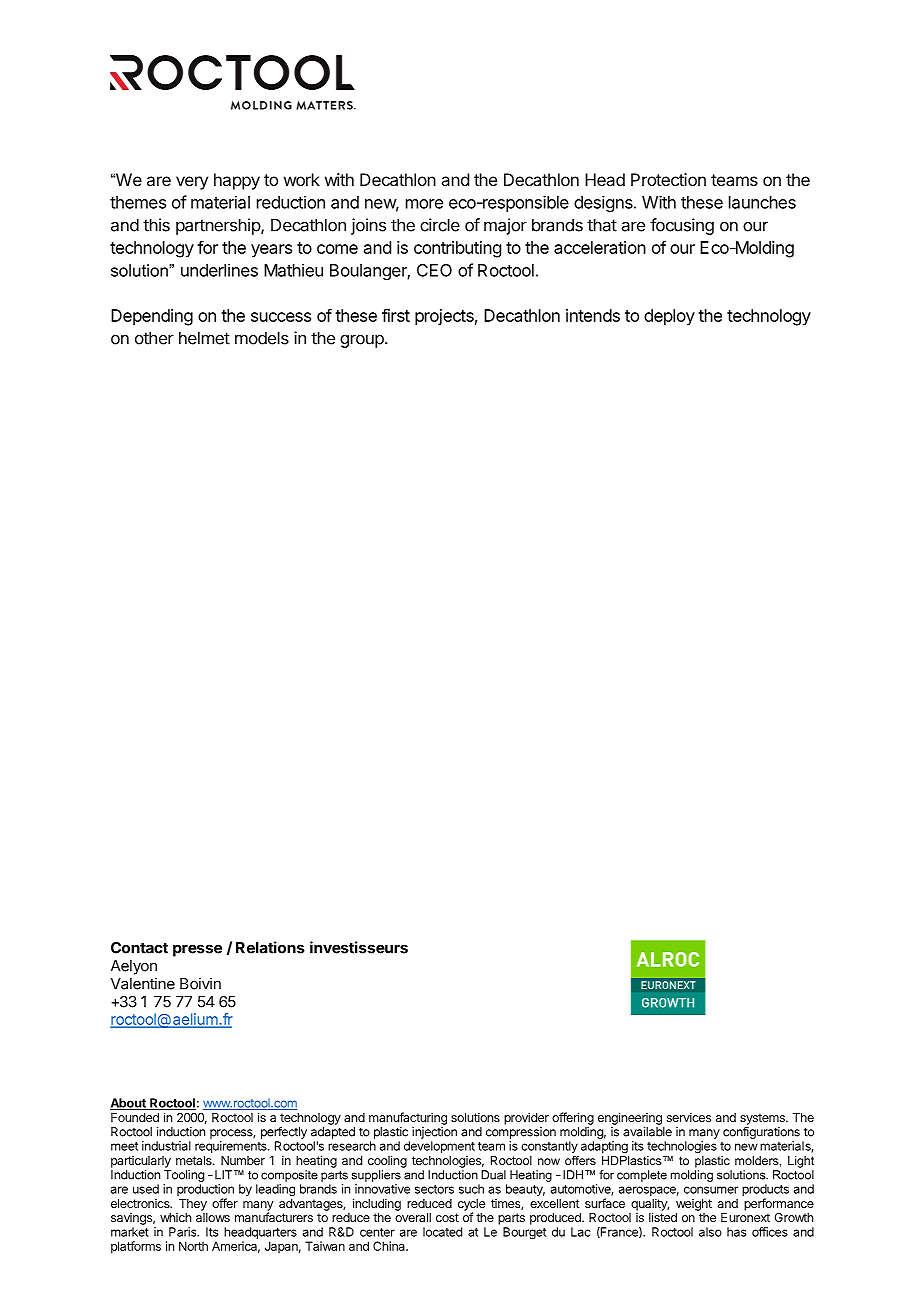 The width and height of the document is (924, 1309). What do you see at coordinates (682, 226) in the document?
I see `focusing` at bounding box center [682, 226].
